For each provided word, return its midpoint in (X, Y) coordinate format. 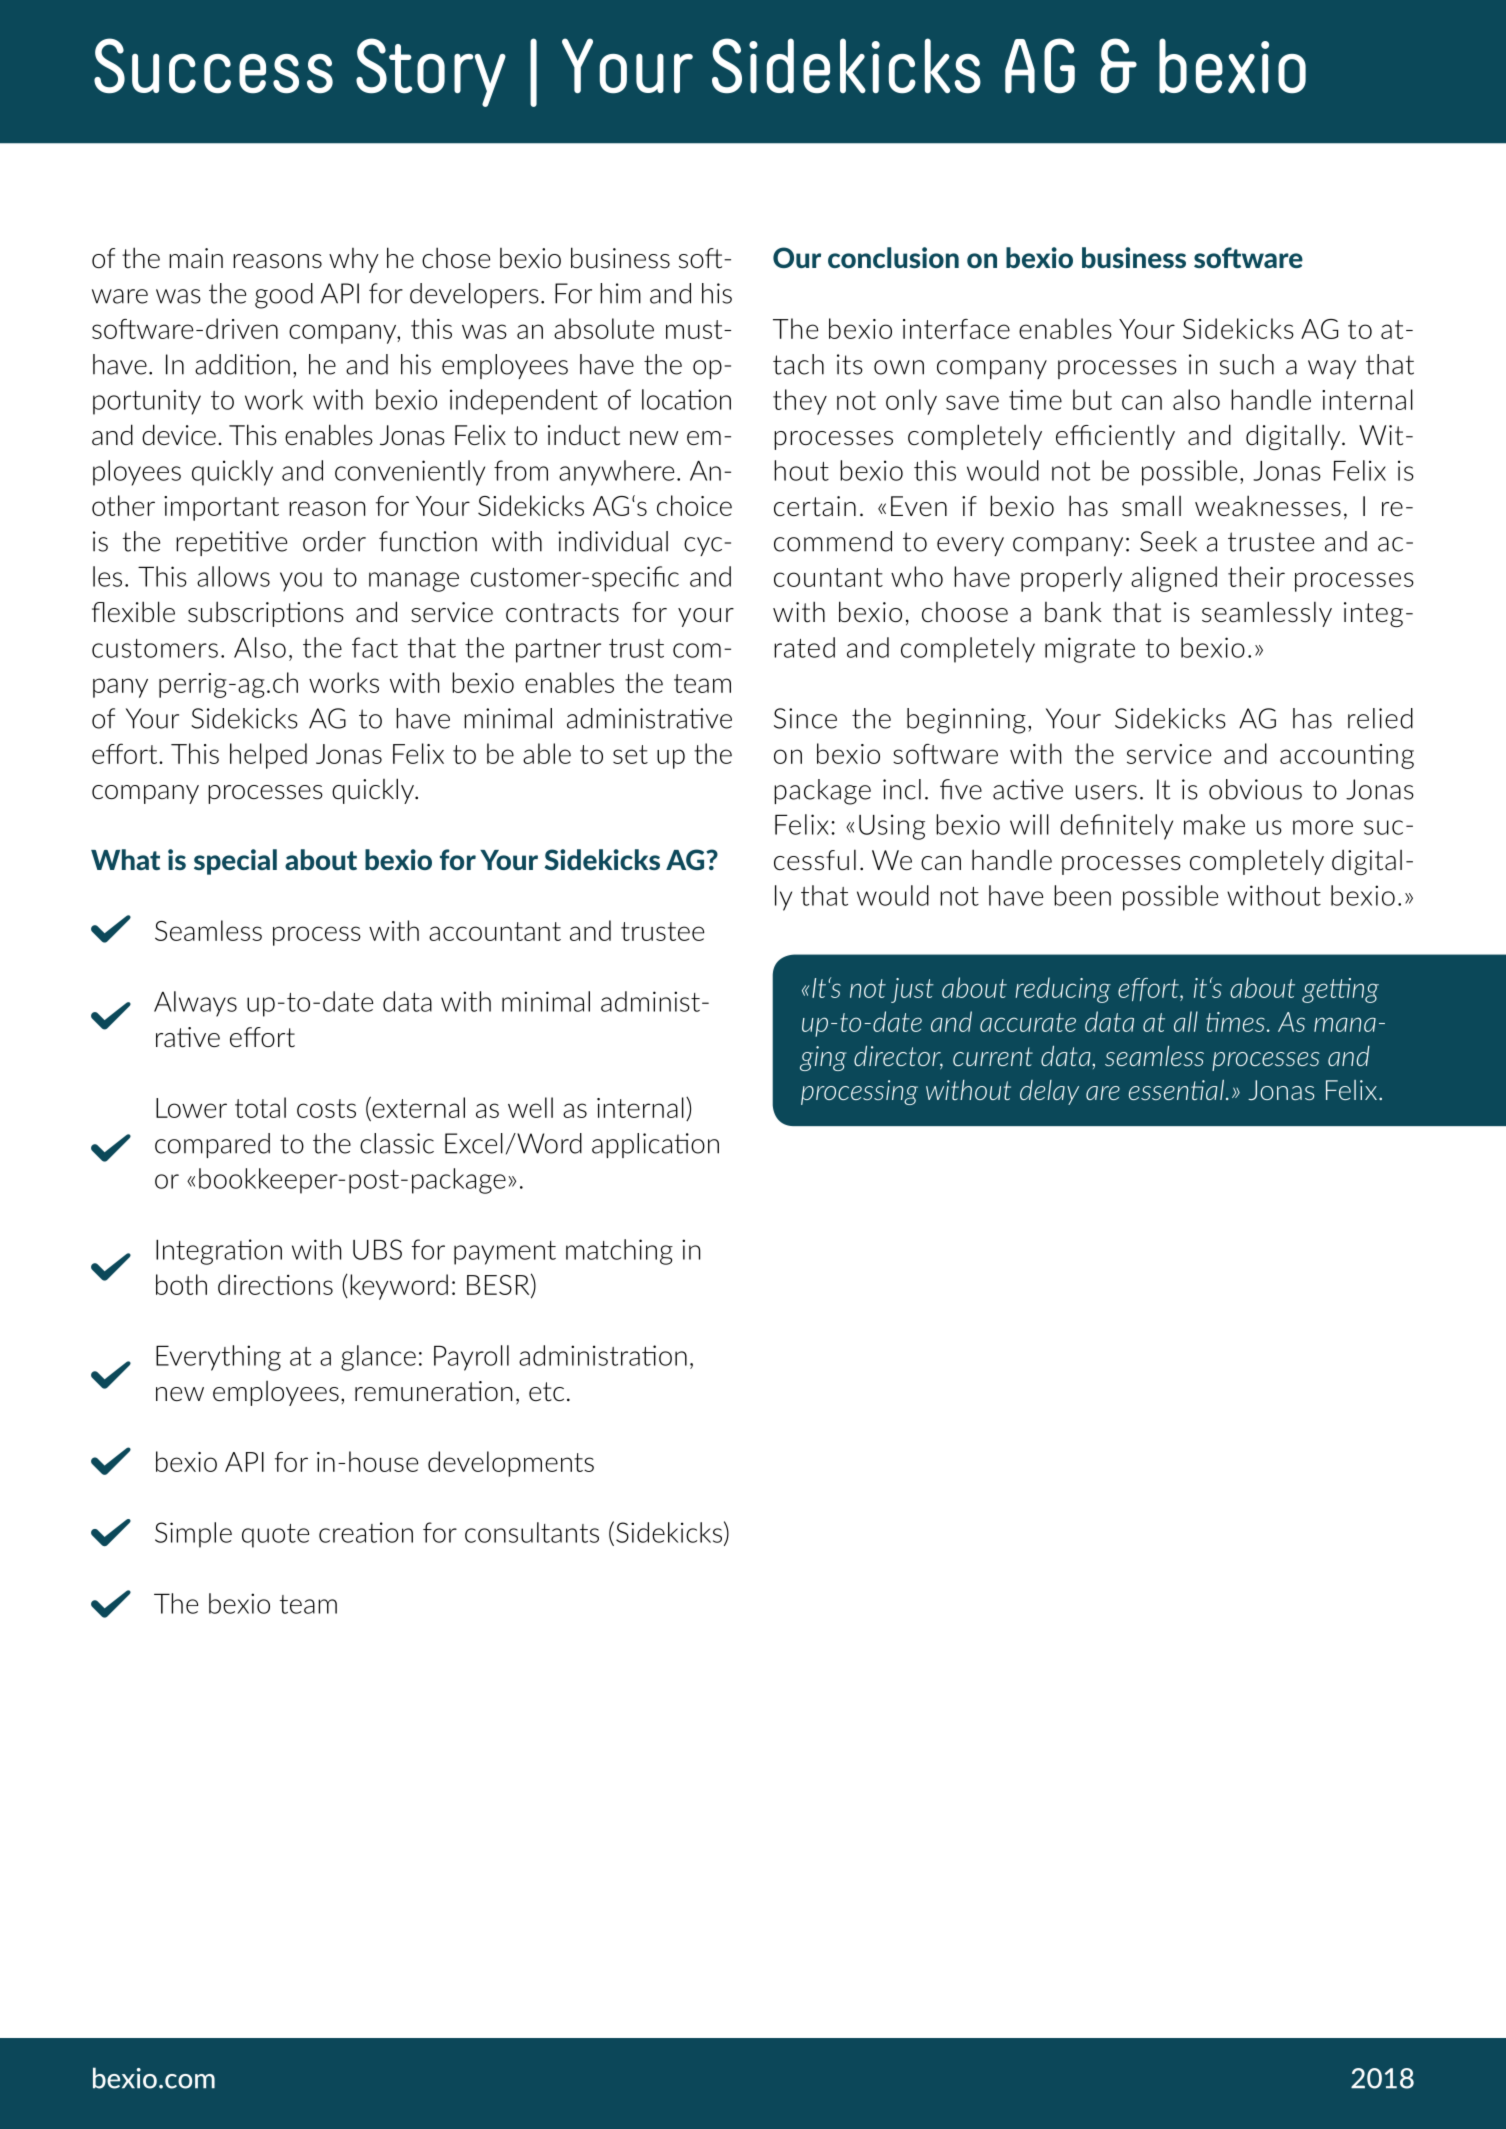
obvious (1255, 789)
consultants (532, 1532)
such (1247, 364)
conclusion (893, 257)
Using (892, 827)
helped (268, 756)
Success (213, 66)
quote (275, 1536)
